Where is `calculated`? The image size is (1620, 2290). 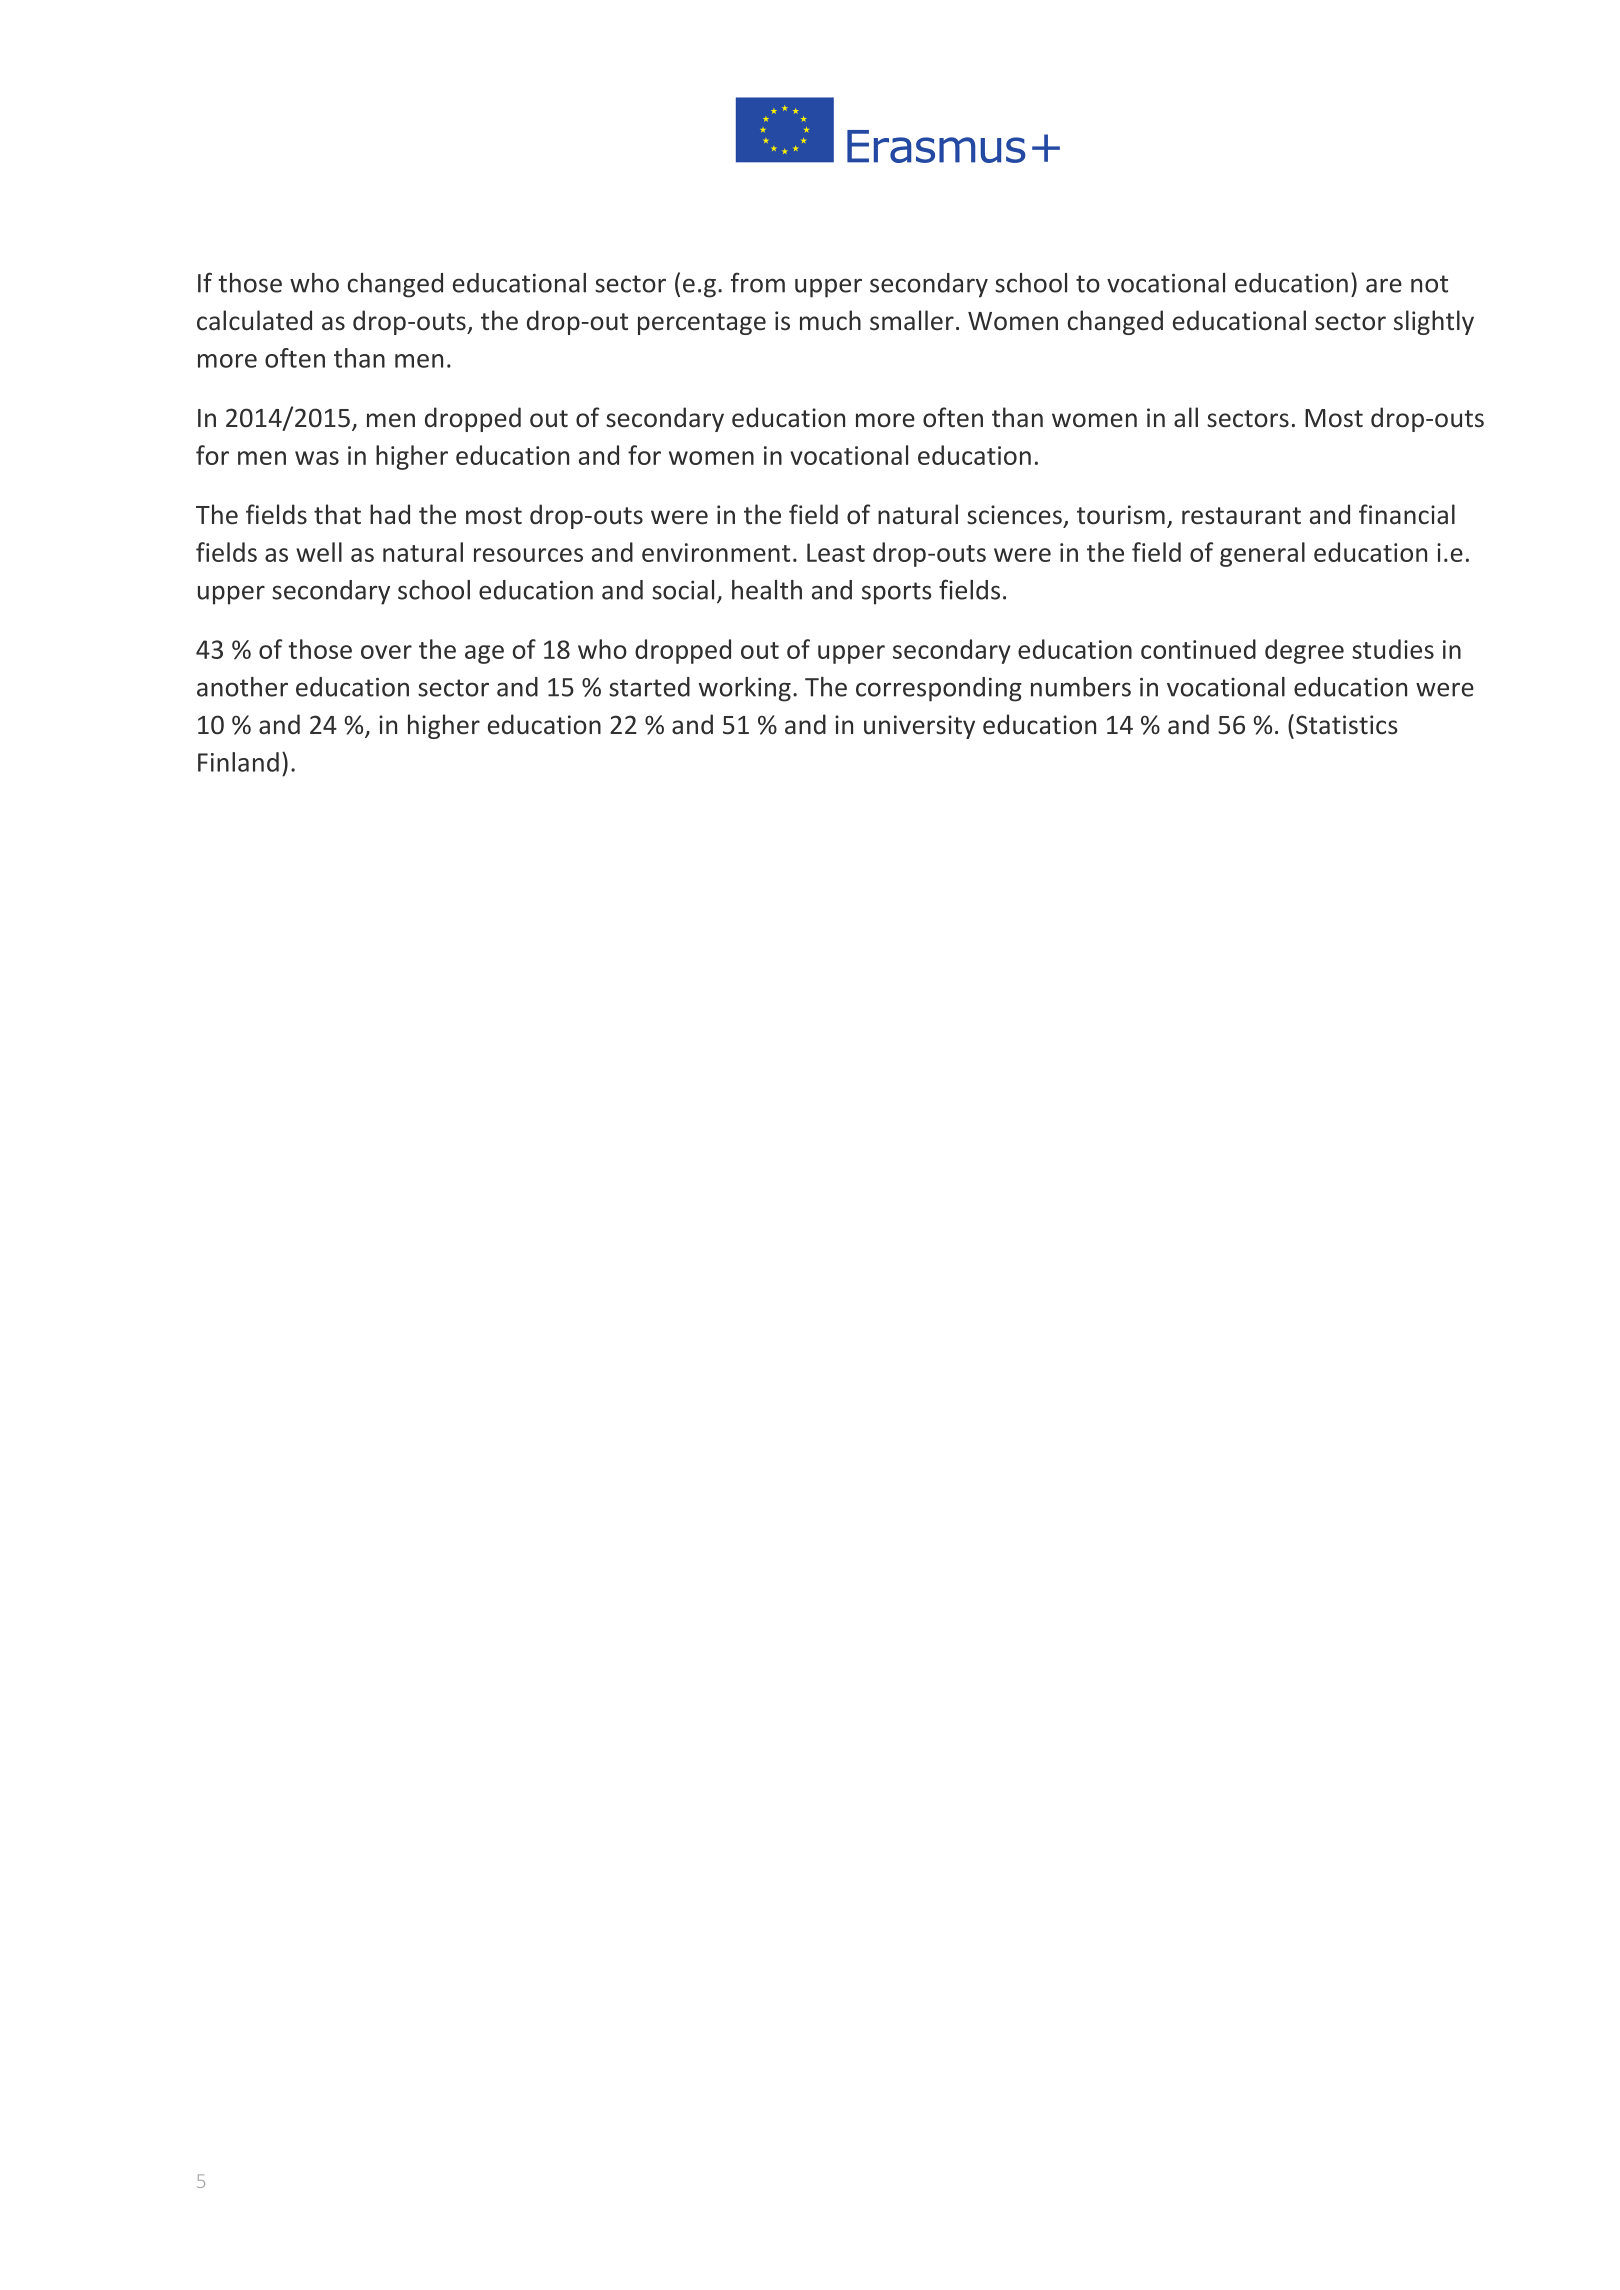 calculated is located at coordinates (254, 320).
